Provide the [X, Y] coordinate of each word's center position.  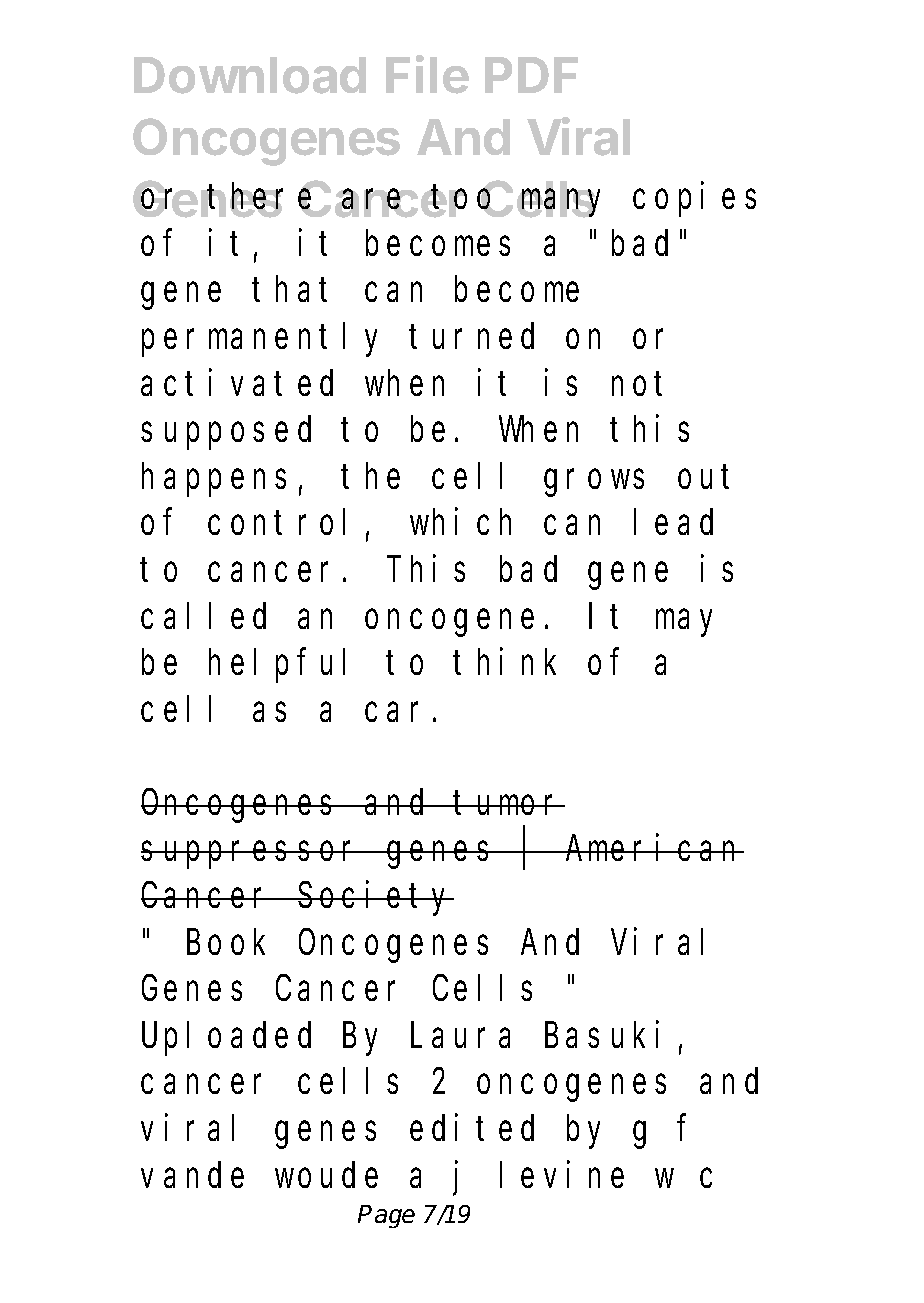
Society [375, 899]
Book [226, 942]
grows [594, 483]
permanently [259, 340]
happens [214, 480]
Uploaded [226, 1039]
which [460, 522]
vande [192, 1175]
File [427, 74]
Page [386, 1216]
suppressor [253, 856]
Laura [460, 1036]
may [684, 623]
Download [250, 75]
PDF [531, 75]
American [653, 848]
